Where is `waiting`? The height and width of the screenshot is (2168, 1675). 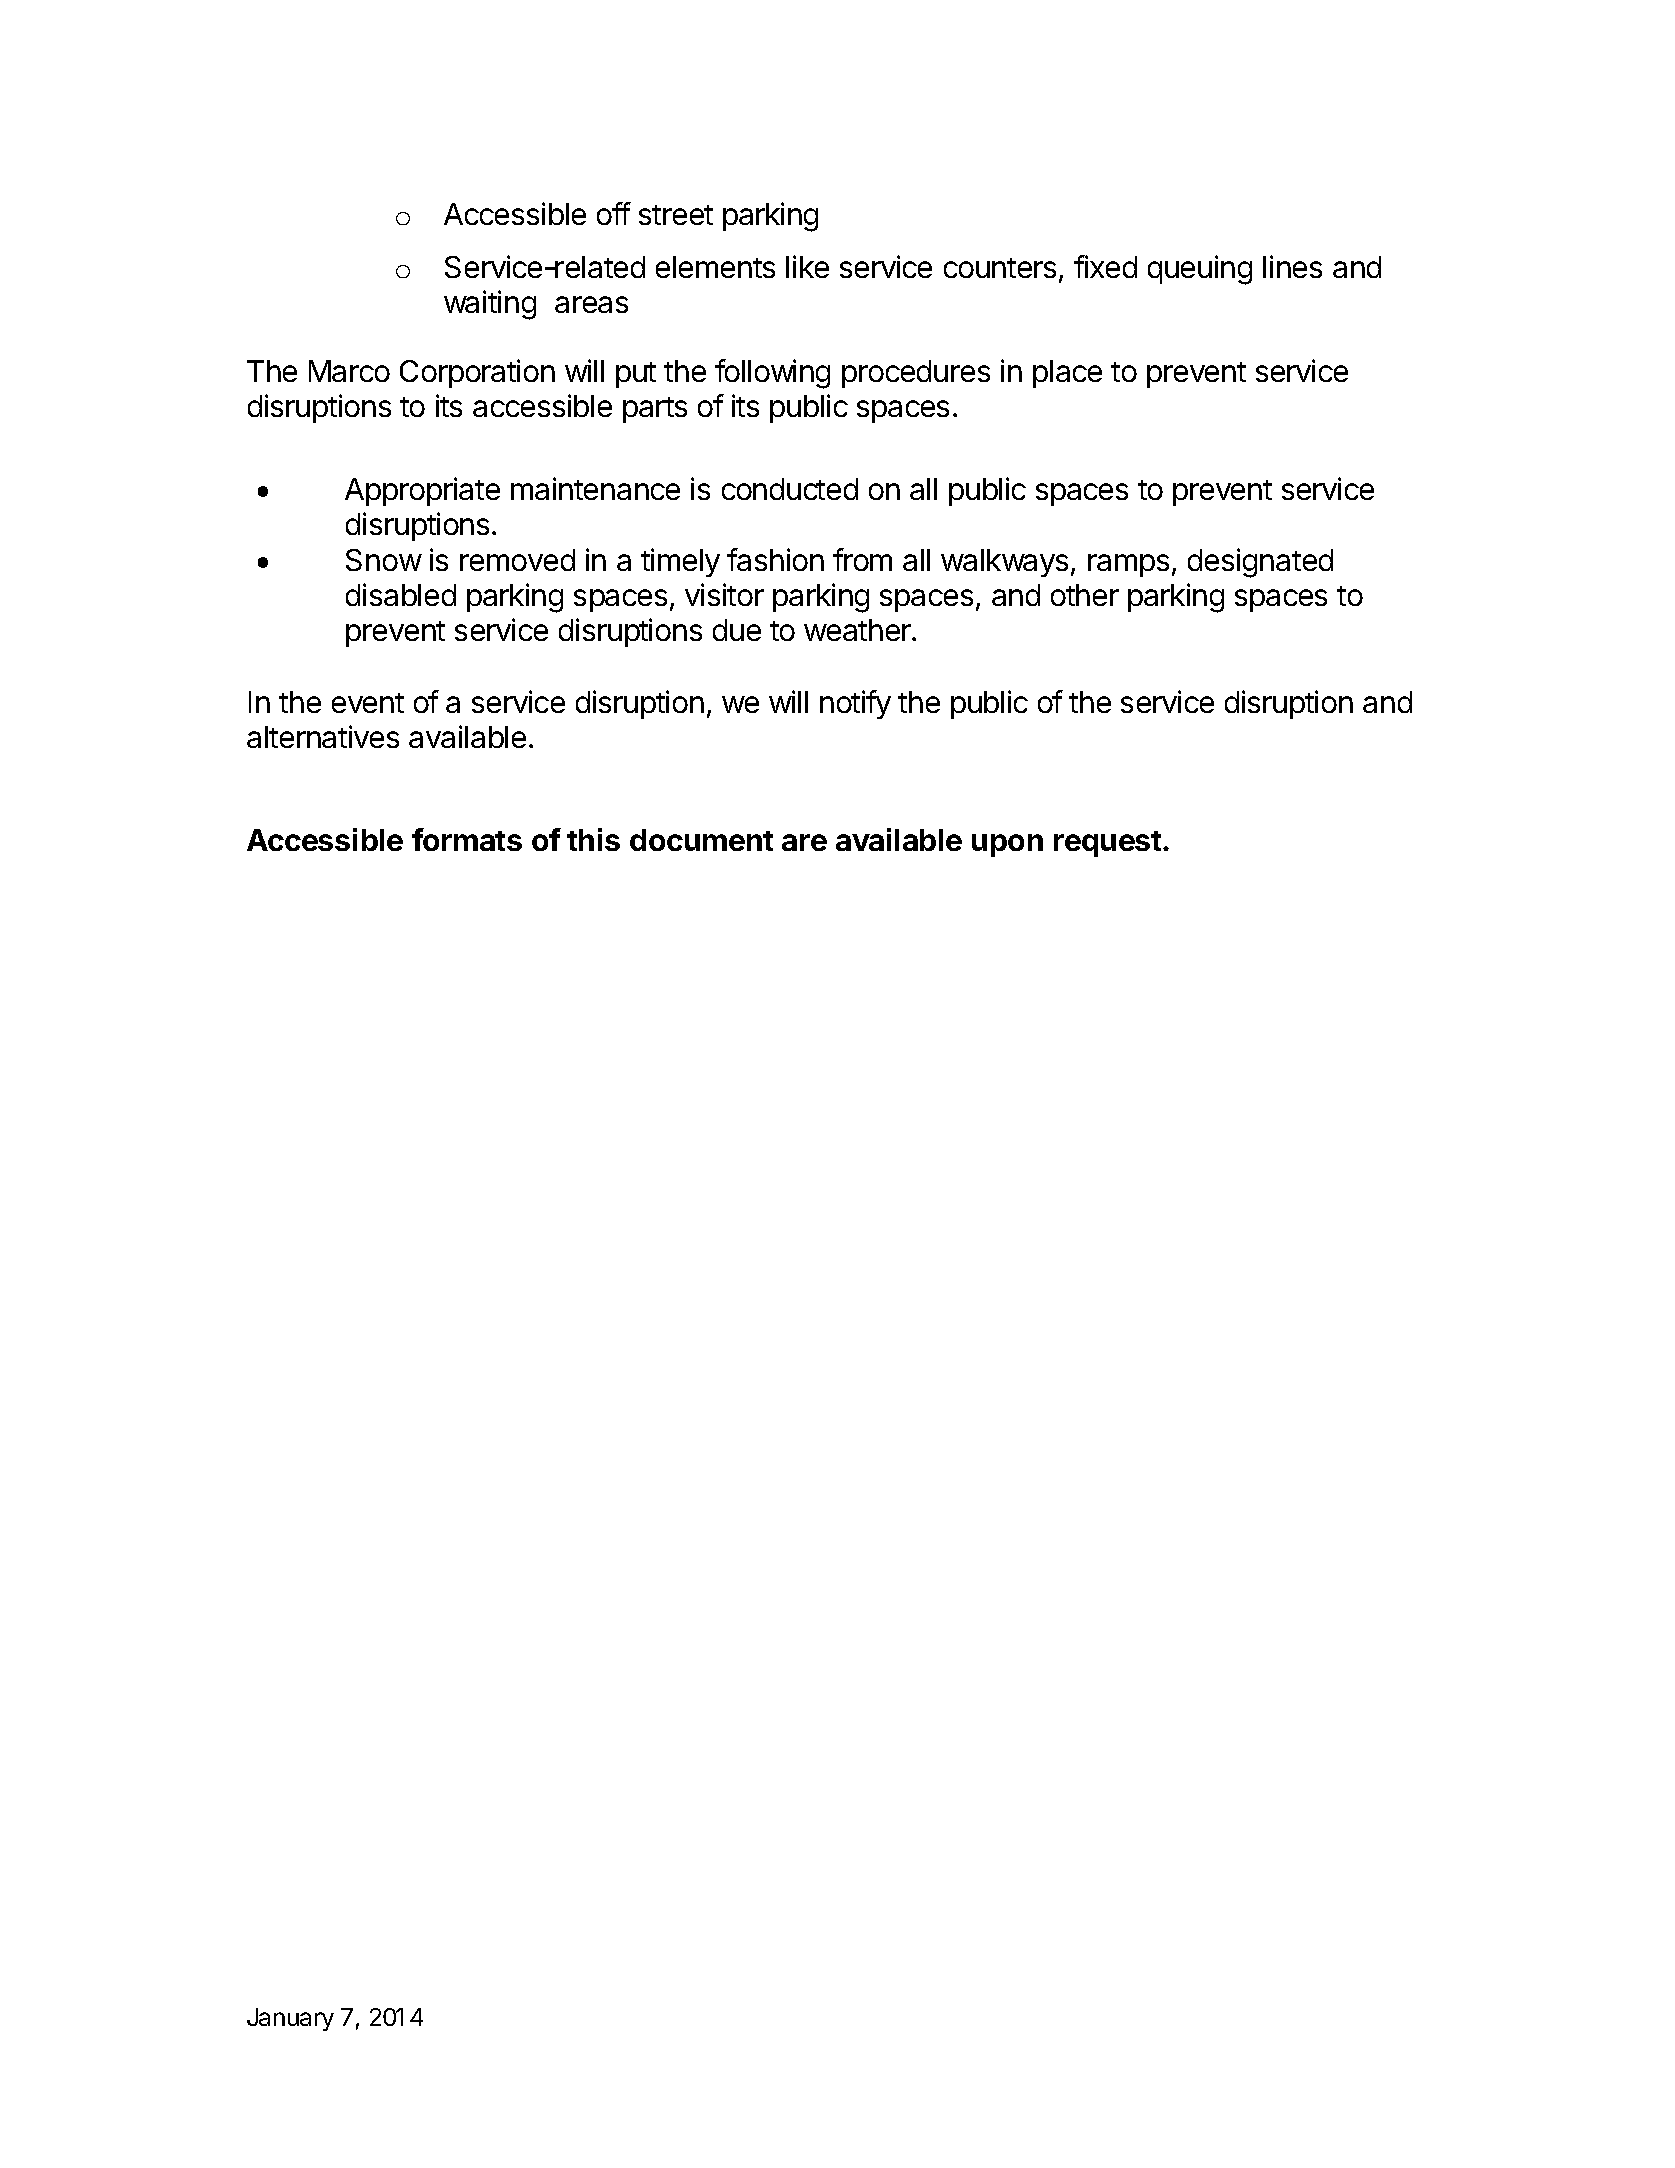 waiting is located at coordinates (490, 305).
